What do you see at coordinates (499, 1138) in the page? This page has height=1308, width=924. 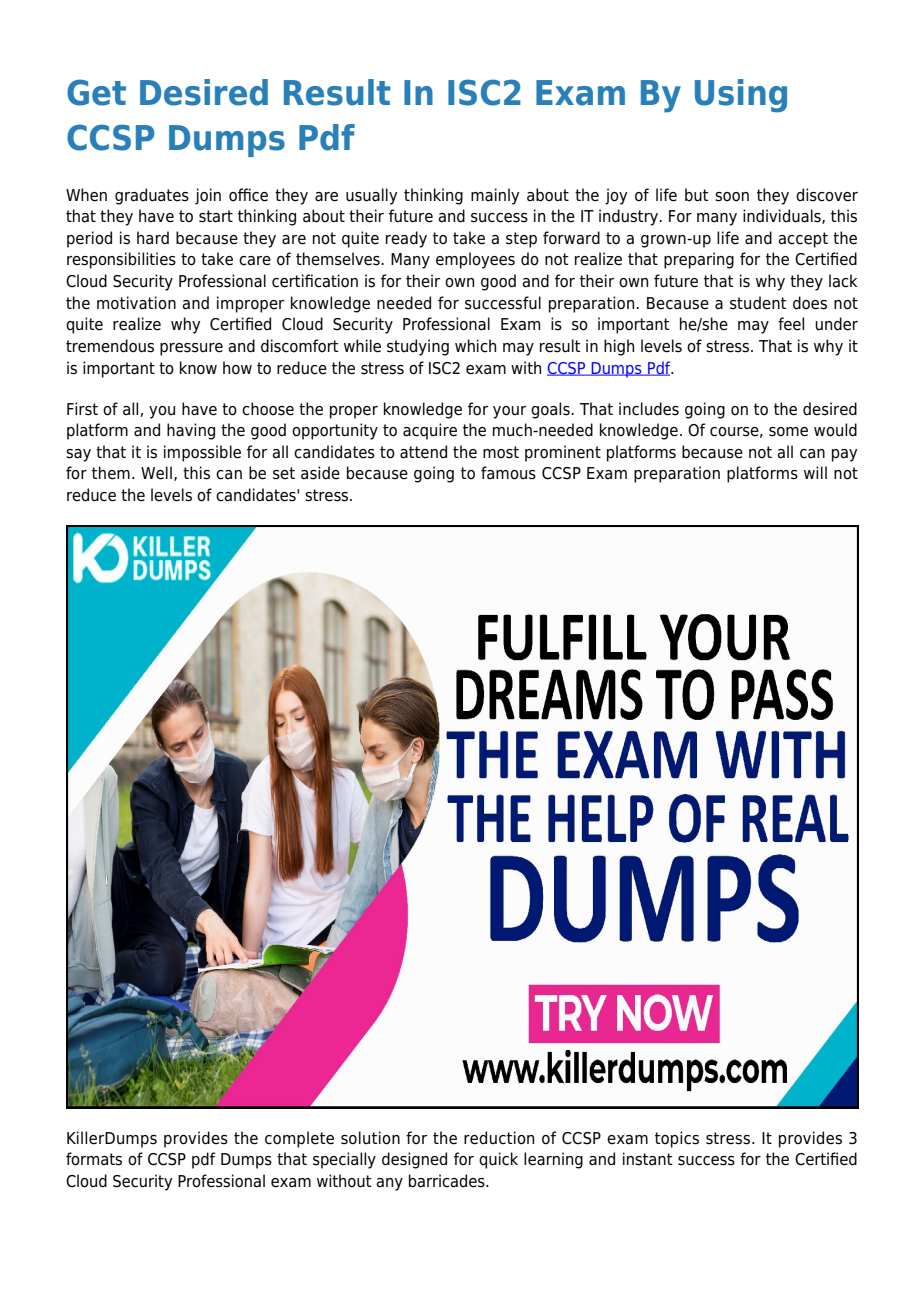 I see `reduction` at bounding box center [499, 1138].
